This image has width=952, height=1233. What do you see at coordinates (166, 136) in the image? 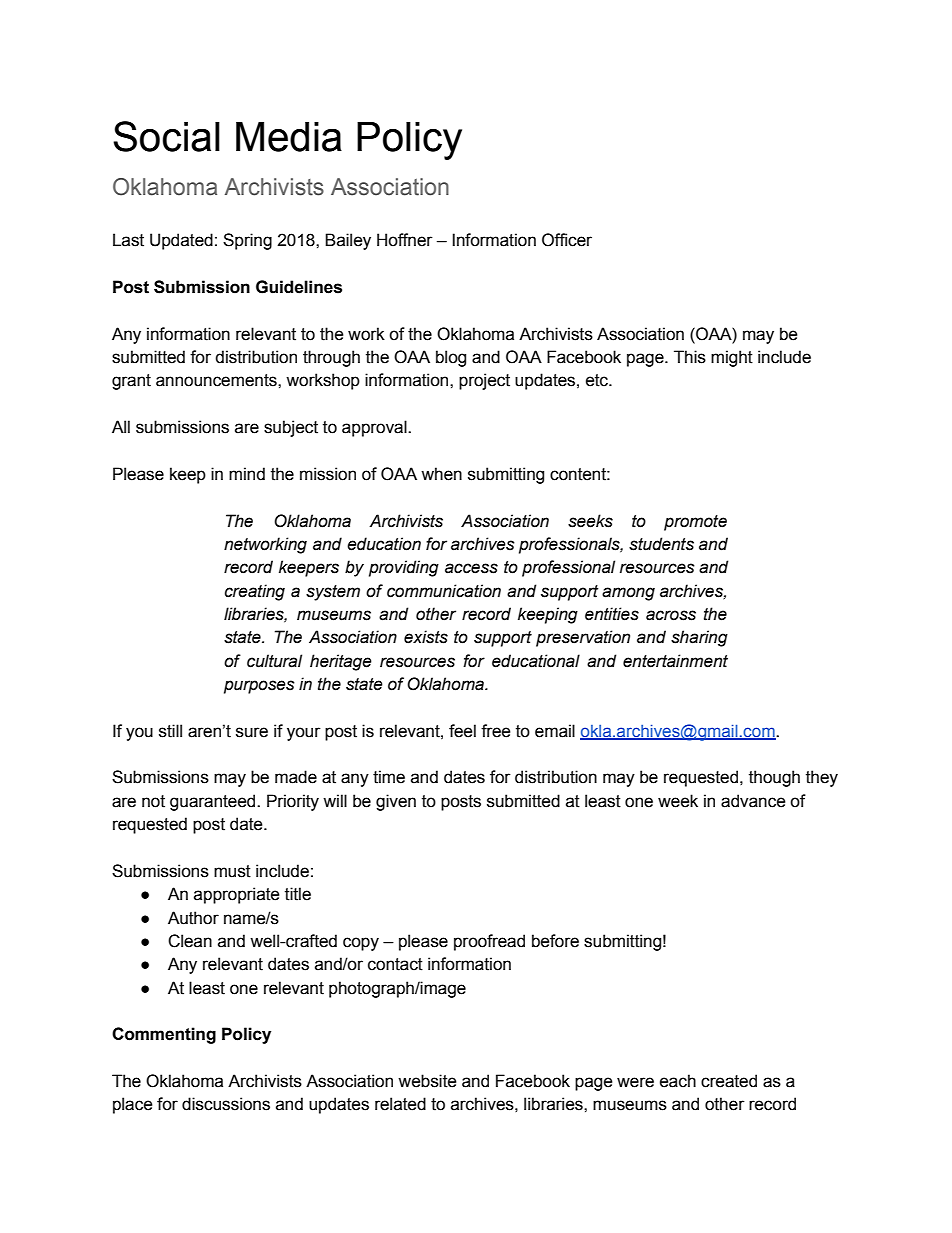
I see `Social` at bounding box center [166, 136].
